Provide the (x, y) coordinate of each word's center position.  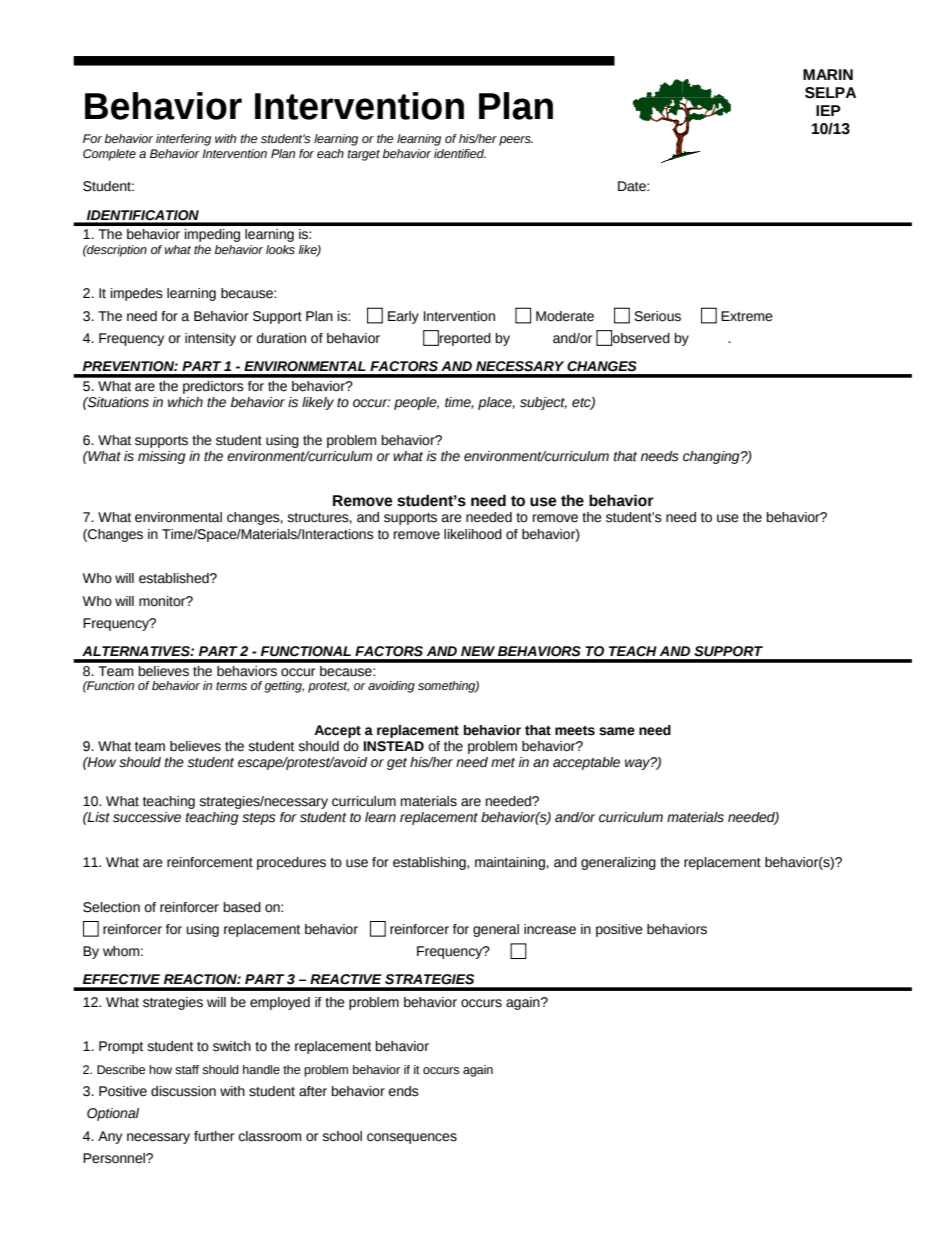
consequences (412, 1138)
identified (460, 153)
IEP (828, 110)
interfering (183, 140)
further (214, 1136)
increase (550, 929)
